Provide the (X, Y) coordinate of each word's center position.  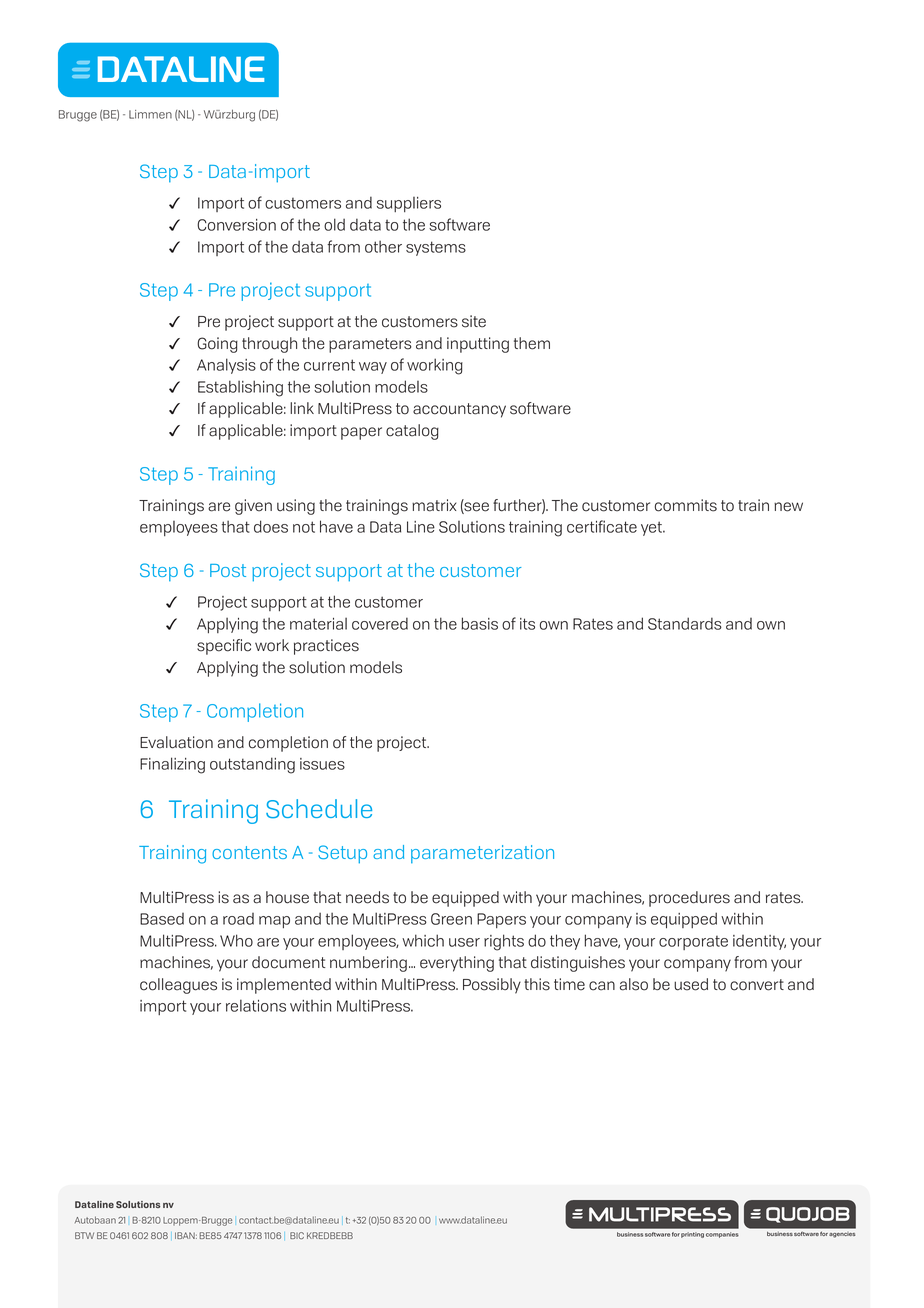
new (788, 507)
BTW (84, 1235)
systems (436, 248)
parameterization (482, 854)
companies (722, 1235)
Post (228, 570)
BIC (297, 1235)
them (532, 343)
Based (162, 919)
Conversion (236, 225)
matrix (434, 505)
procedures (689, 899)
